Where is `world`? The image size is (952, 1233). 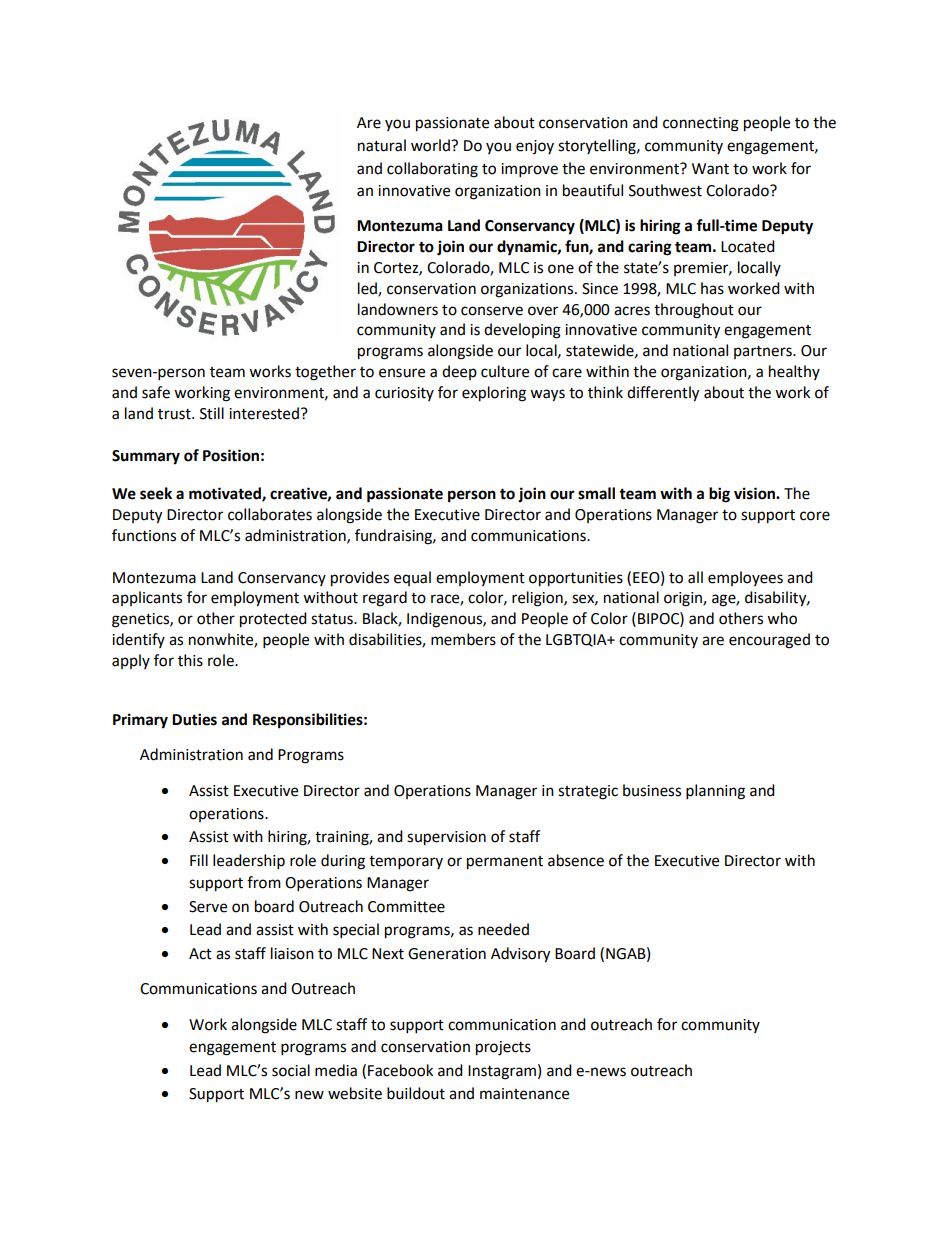 world is located at coordinates (431, 145).
